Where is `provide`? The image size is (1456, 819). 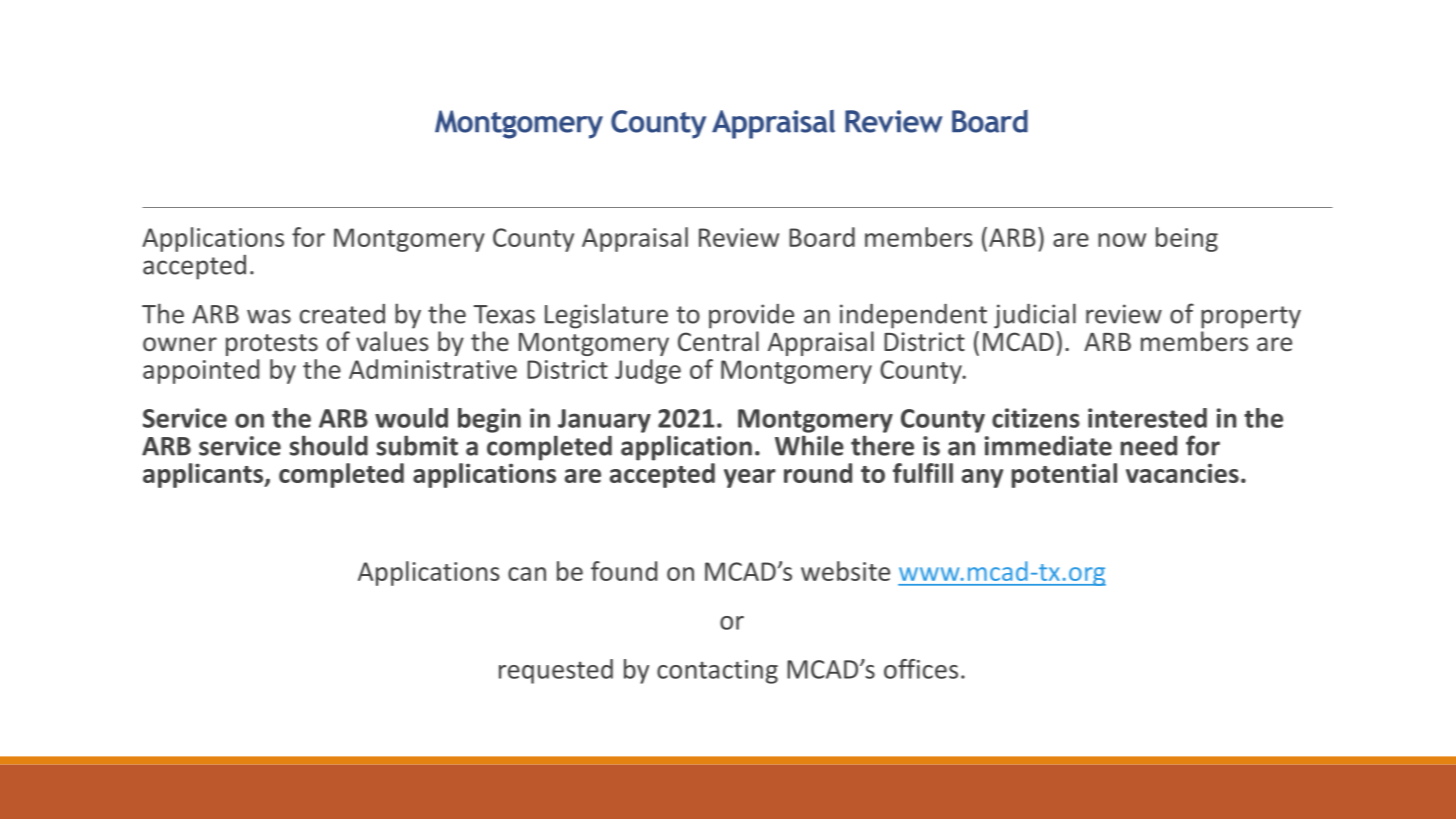 provide is located at coordinates (751, 316).
